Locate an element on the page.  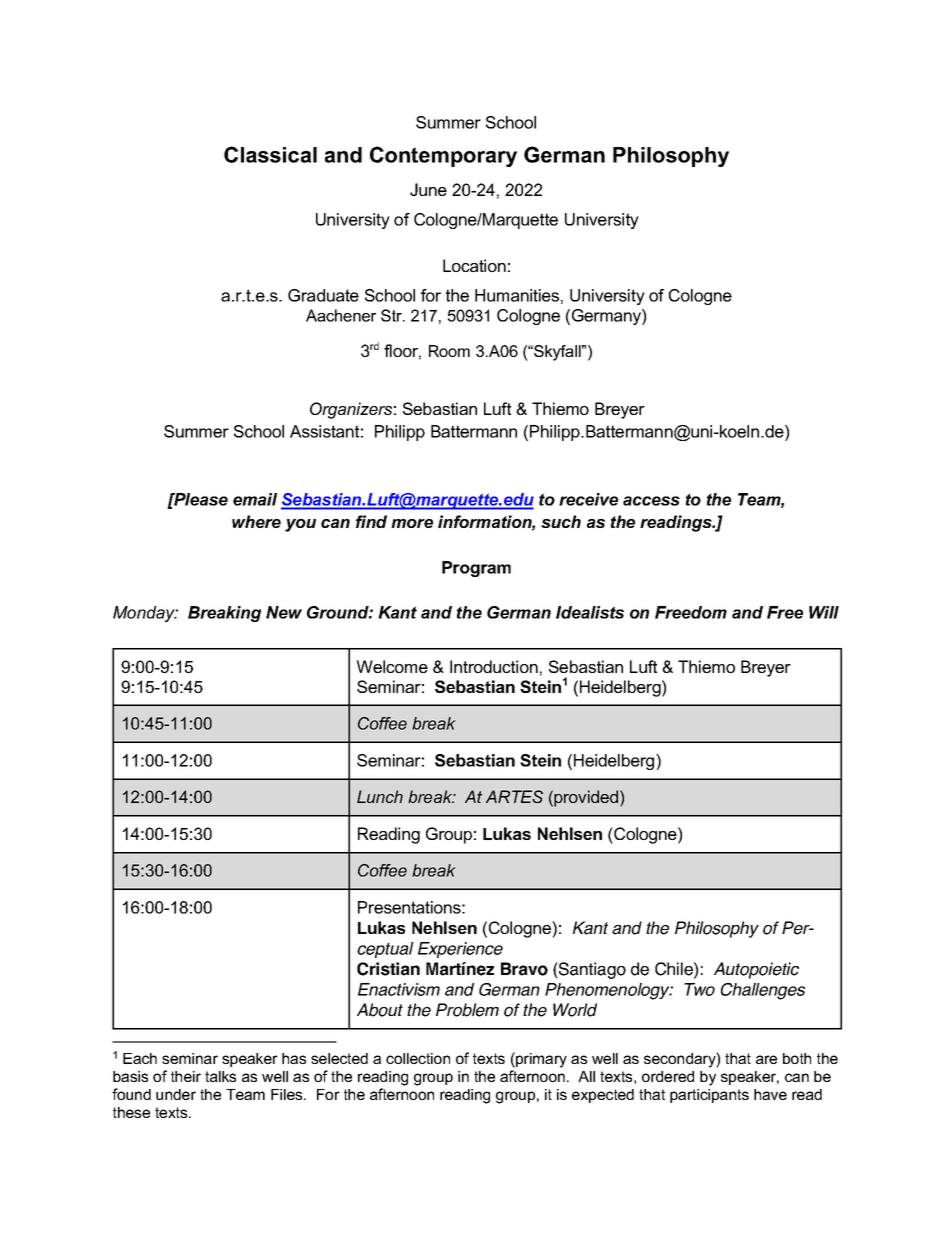
Classical is located at coordinates (270, 154).
